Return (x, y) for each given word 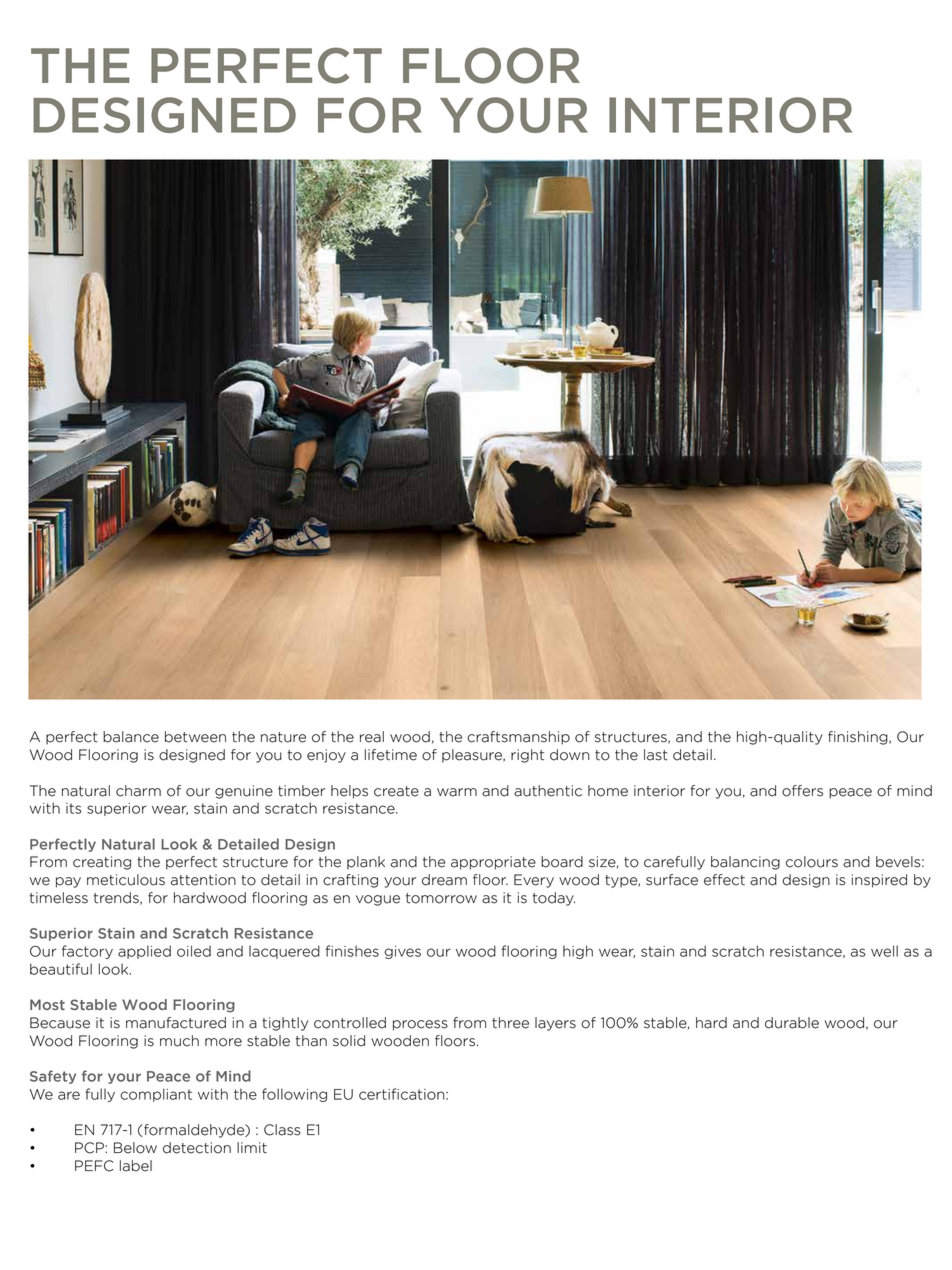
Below (135, 1148)
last (656, 755)
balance (131, 737)
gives (402, 952)
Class (282, 1130)
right (527, 756)
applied (144, 952)
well (884, 951)
